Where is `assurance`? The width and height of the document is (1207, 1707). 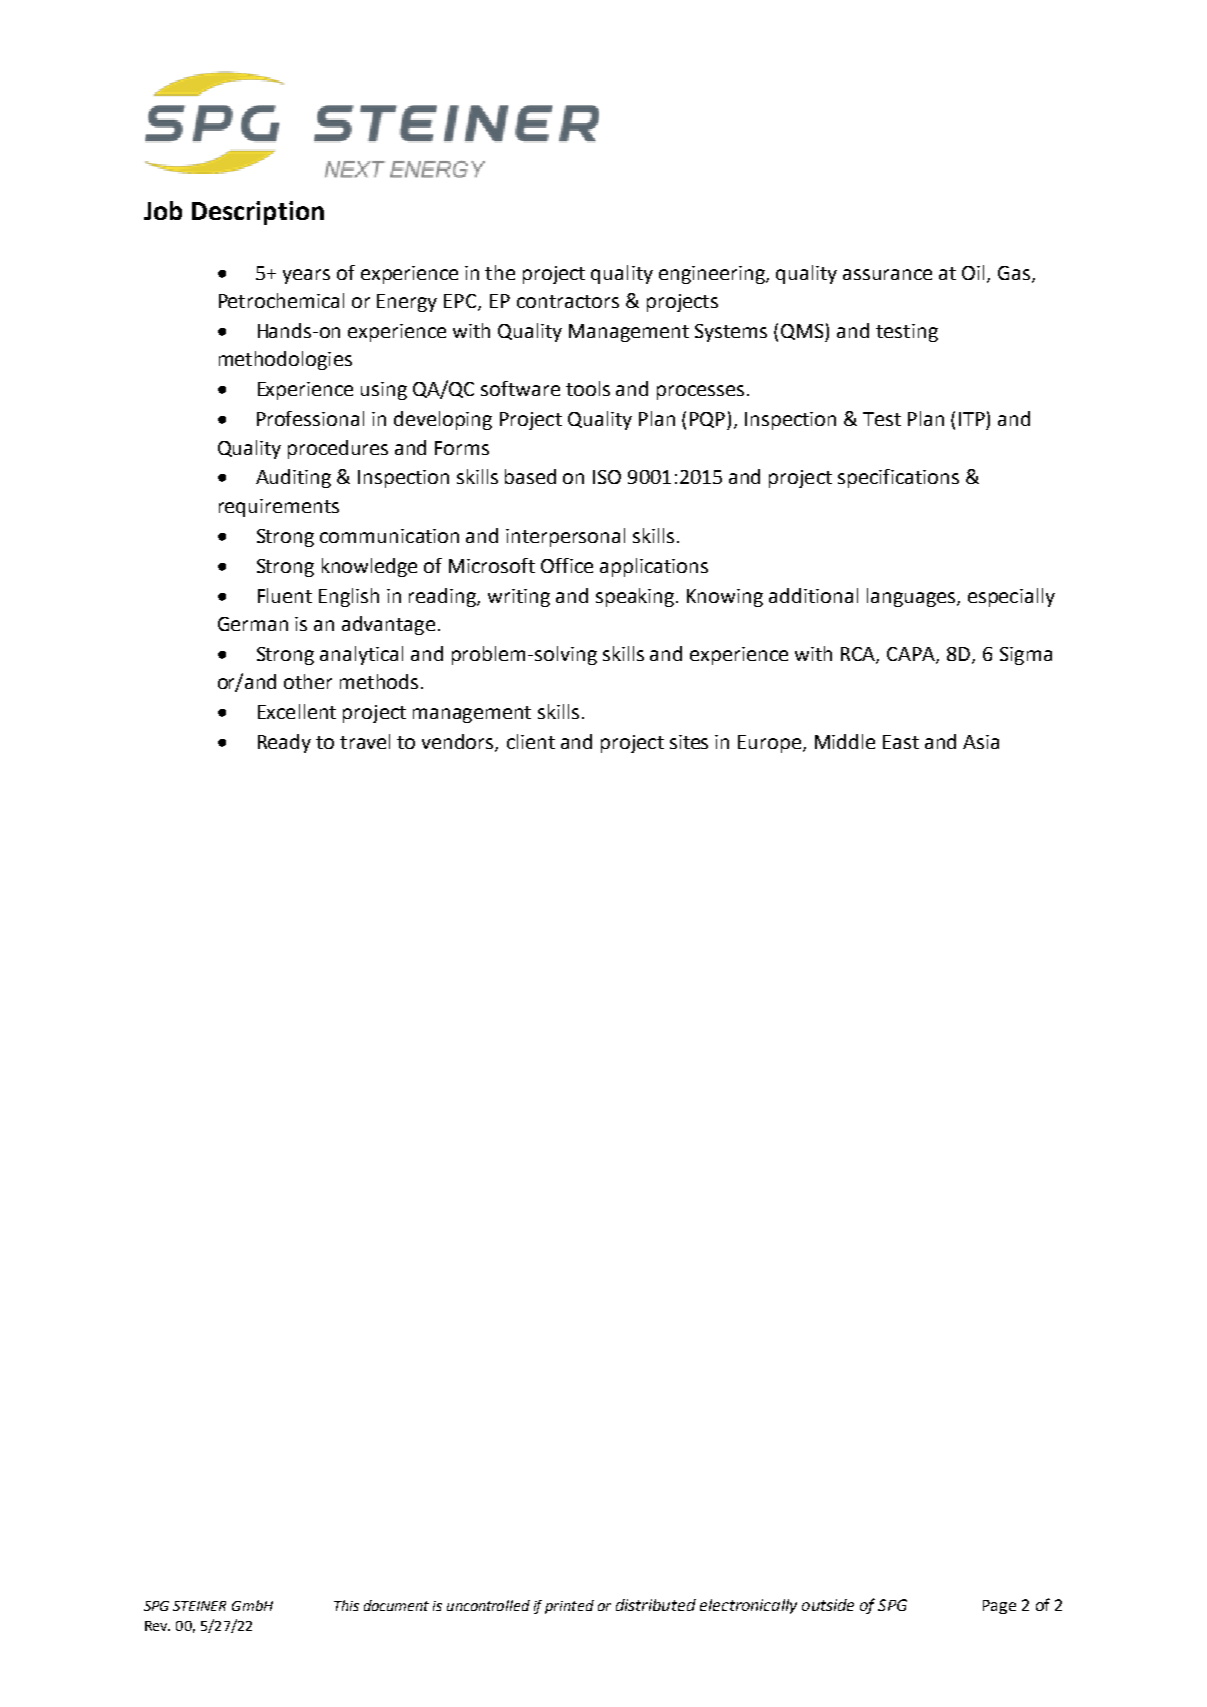
assurance is located at coordinates (887, 274).
